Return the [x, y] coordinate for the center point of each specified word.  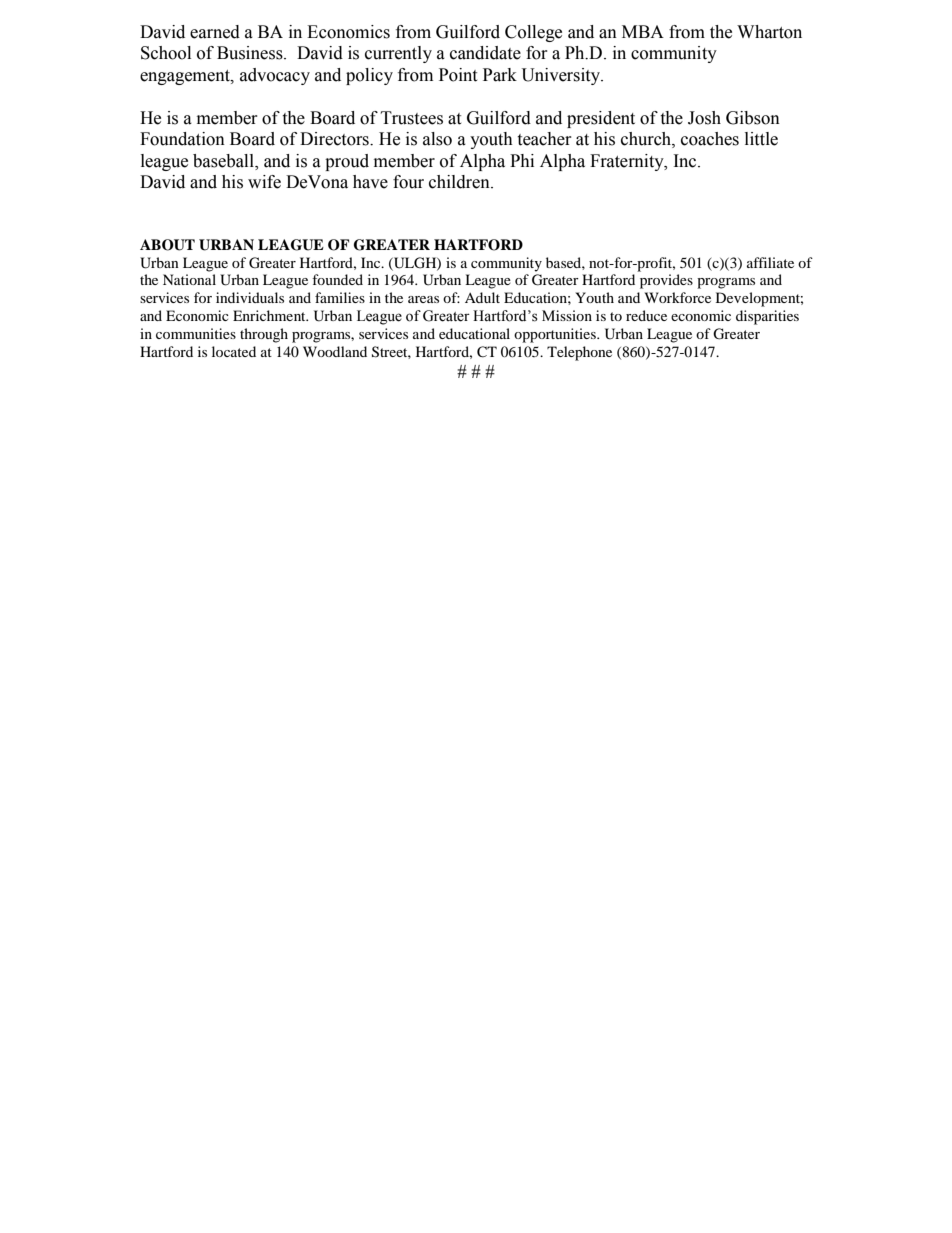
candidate [485, 53]
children [460, 182]
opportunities [556, 335]
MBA [643, 31]
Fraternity [628, 162]
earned [215, 32]
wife [264, 182]
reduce [646, 315]
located [234, 351]
